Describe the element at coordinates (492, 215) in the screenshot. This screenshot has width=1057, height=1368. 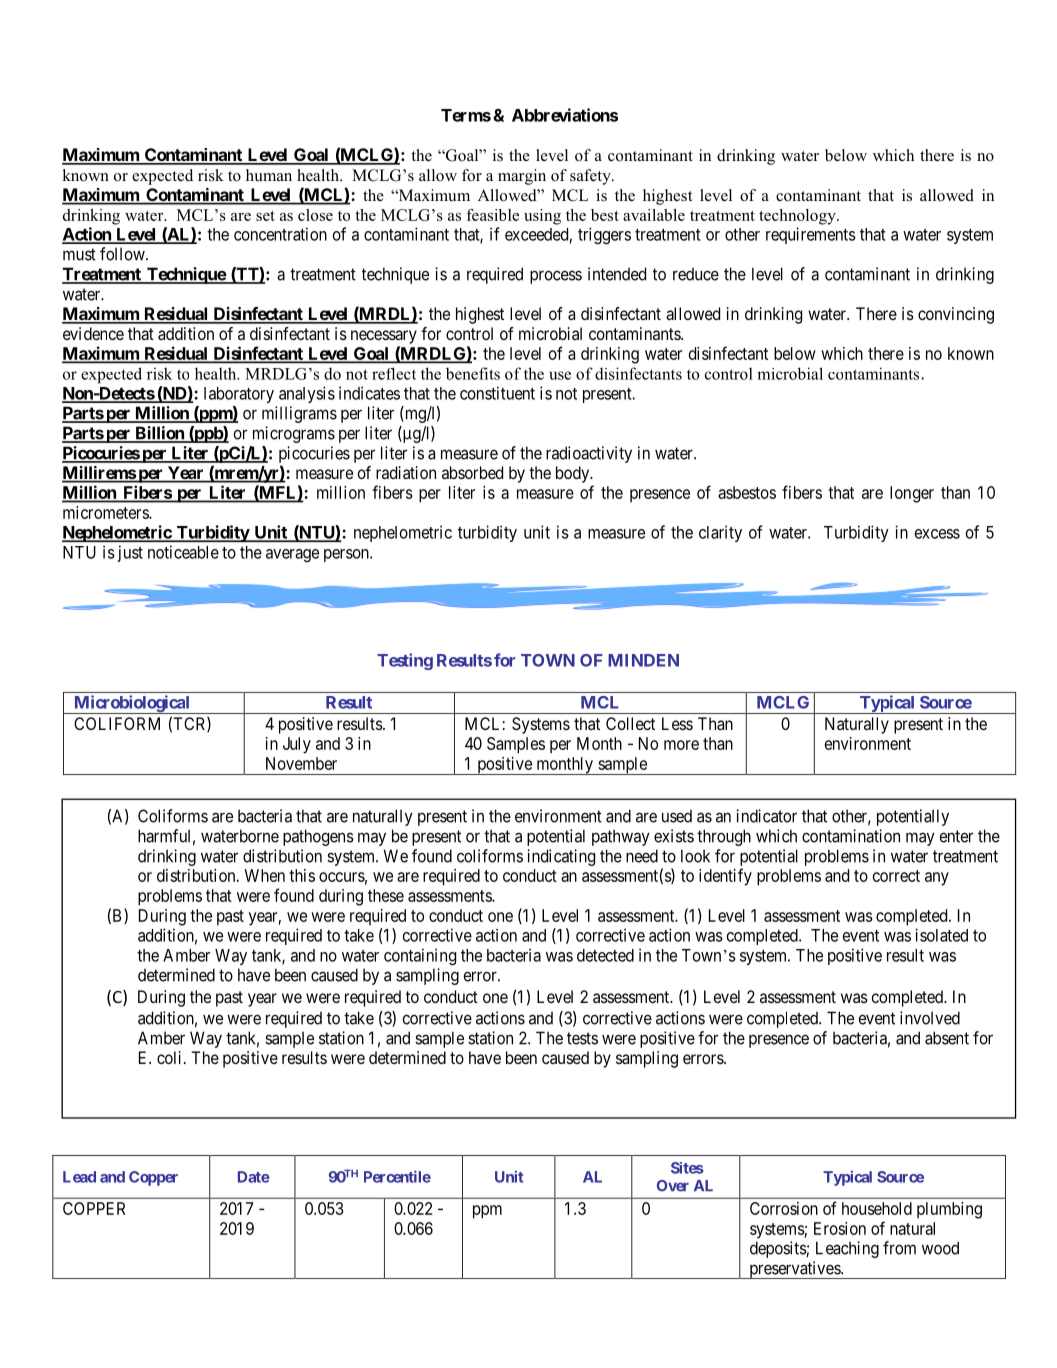
I see `feasible` at that location.
